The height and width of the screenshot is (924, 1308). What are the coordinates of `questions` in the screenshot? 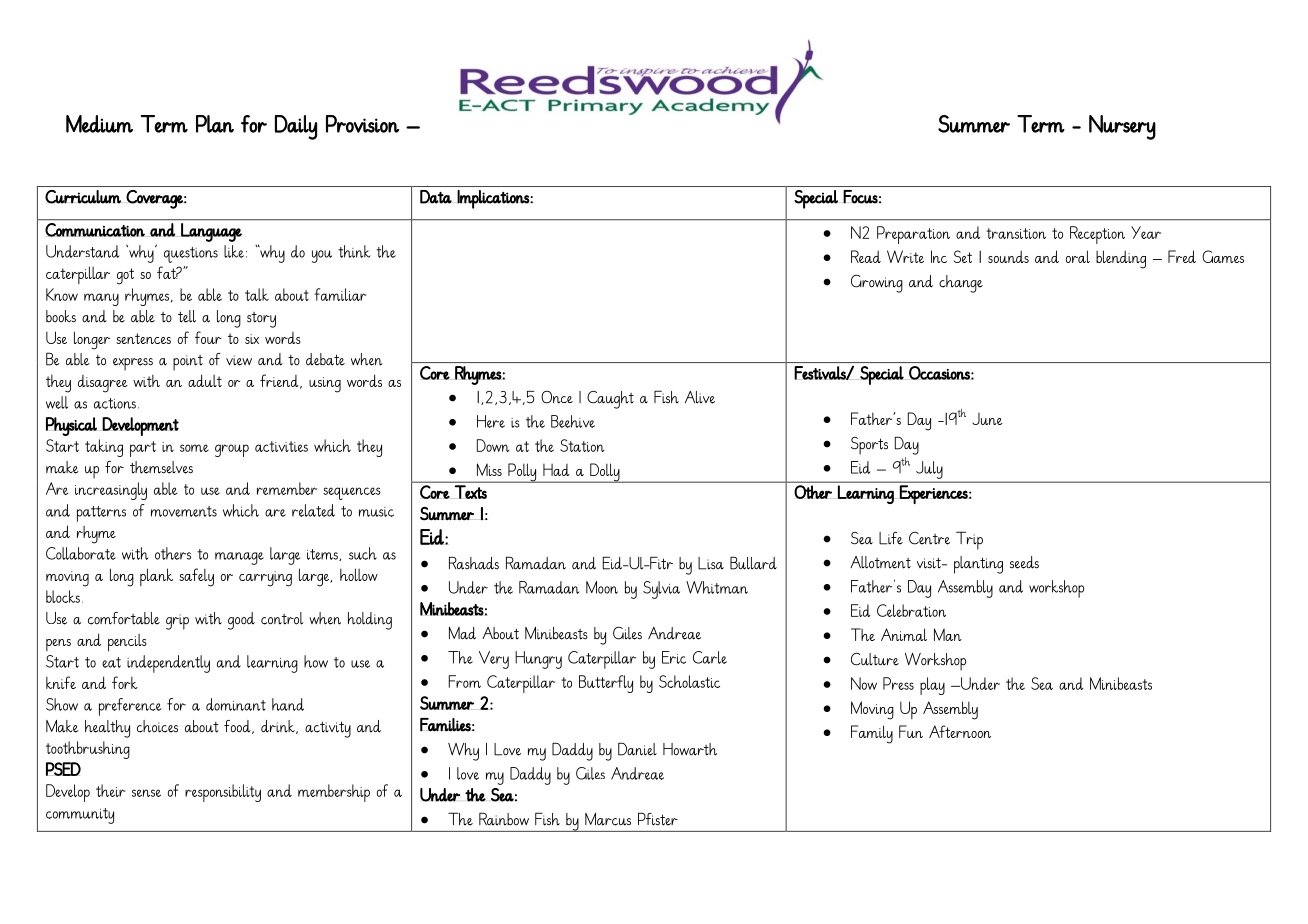 It's located at (191, 255).
